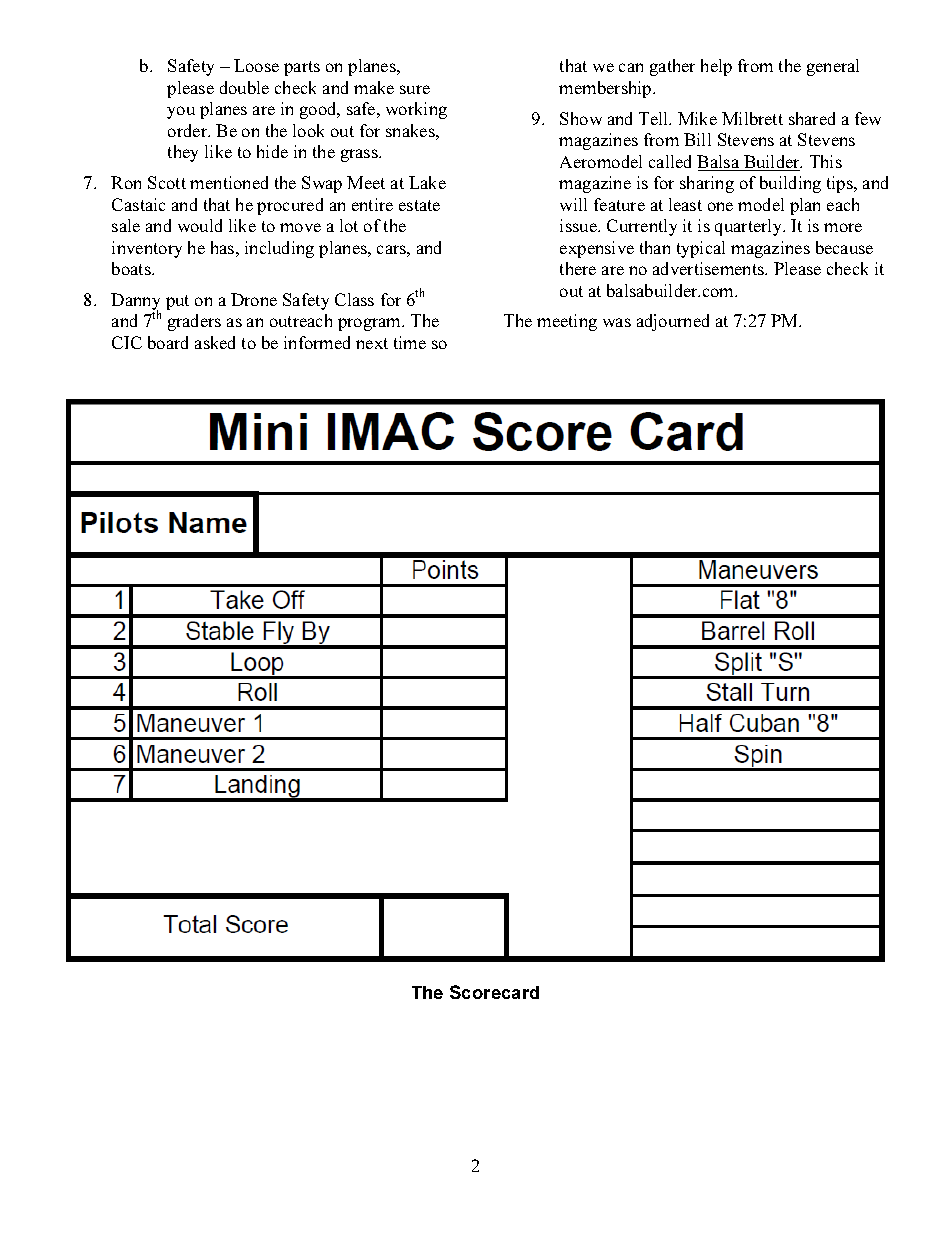 The image size is (952, 1233). I want to click on CIC, so click(127, 342).
